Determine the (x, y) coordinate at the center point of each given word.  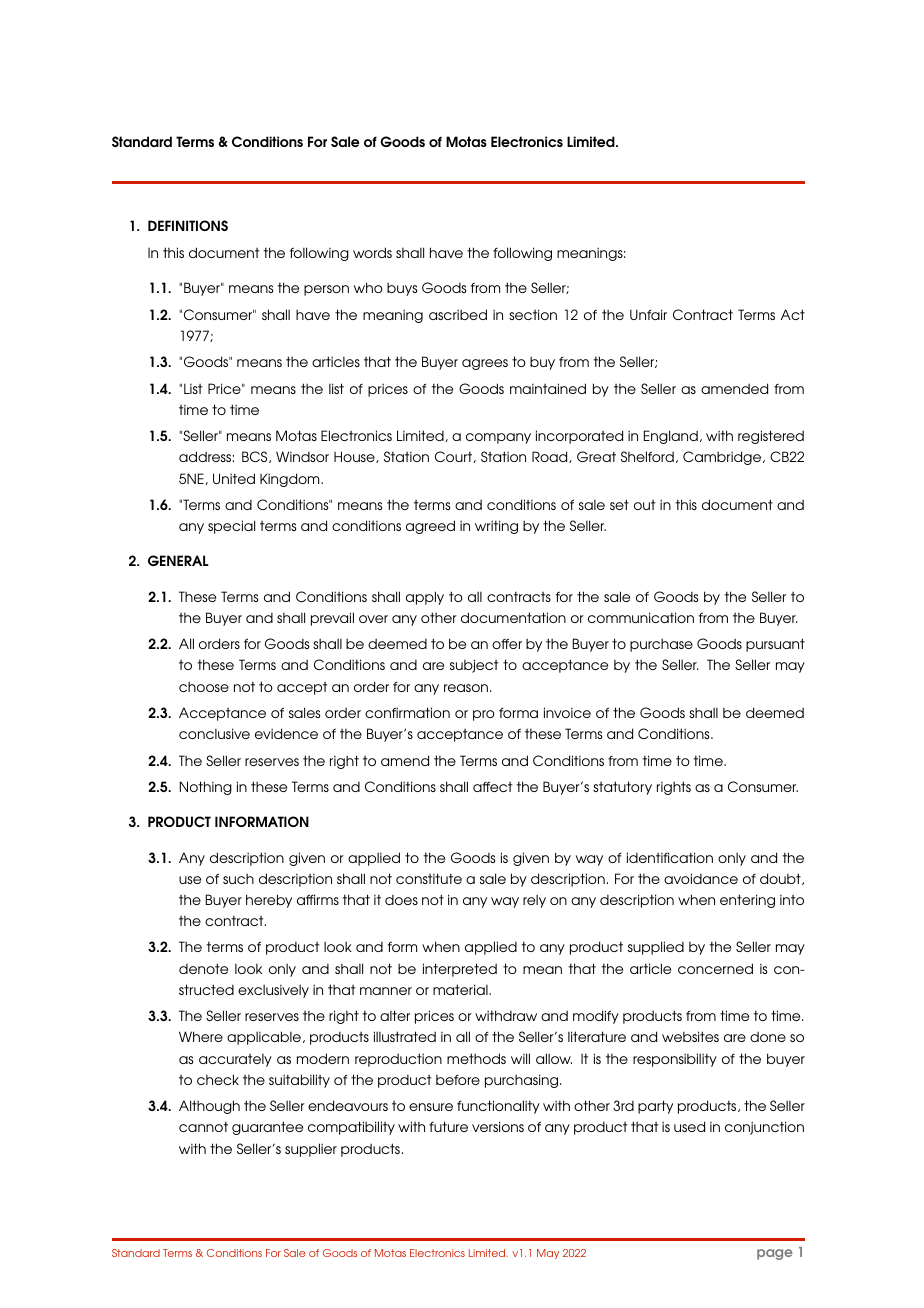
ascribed (458, 314)
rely (534, 901)
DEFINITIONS (188, 225)
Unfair (648, 314)
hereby (269, 901)
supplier (311, 1150)
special (231, 527)
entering (747, 901)
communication (641, 617)
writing (496, 527)
